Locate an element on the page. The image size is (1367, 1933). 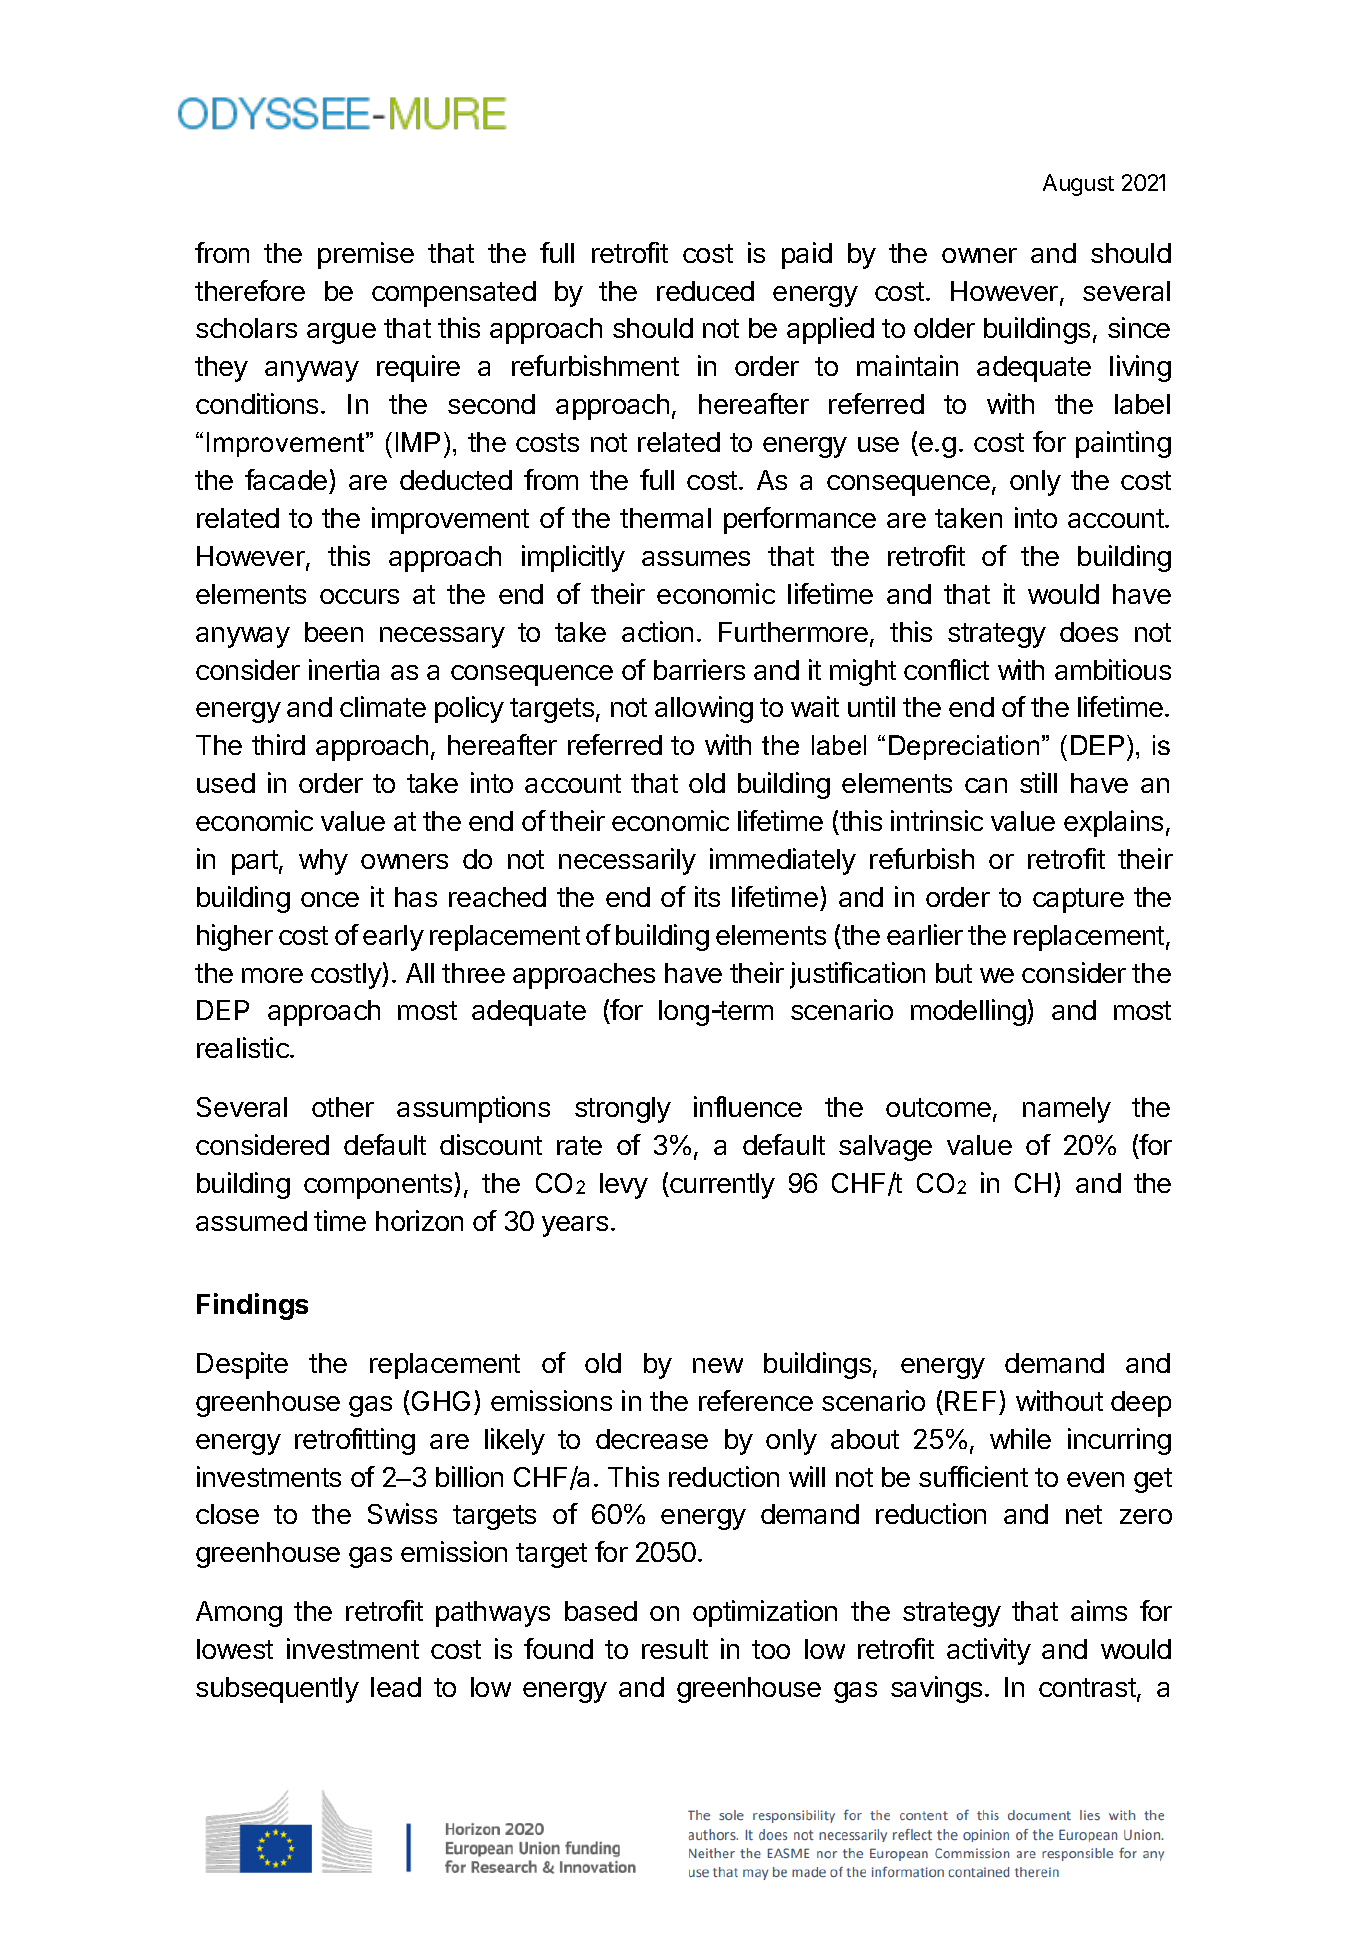
subsequently is located at coordinates (277, 1690).
